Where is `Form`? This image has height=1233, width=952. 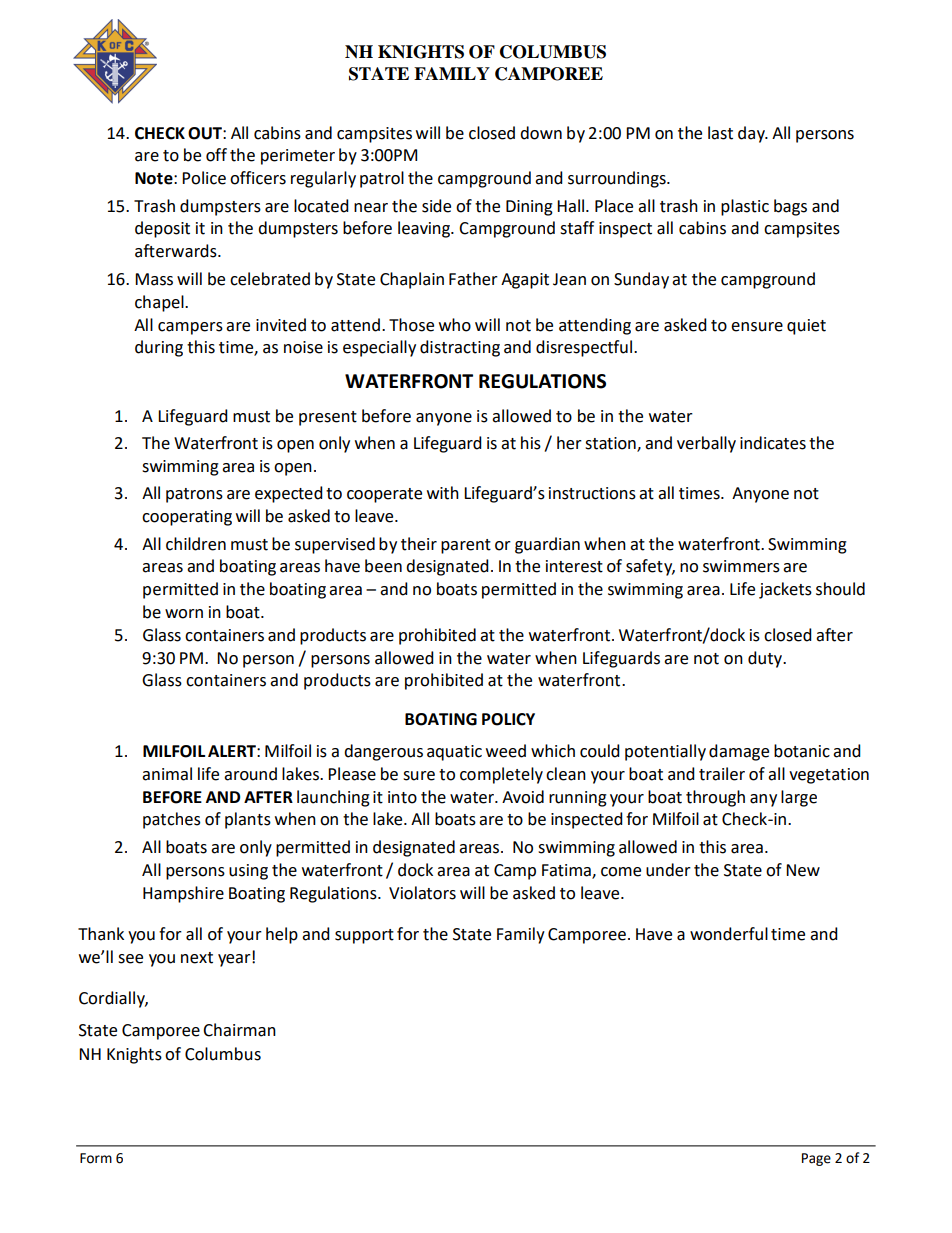 Form is located at coordinates (96, 1158).
